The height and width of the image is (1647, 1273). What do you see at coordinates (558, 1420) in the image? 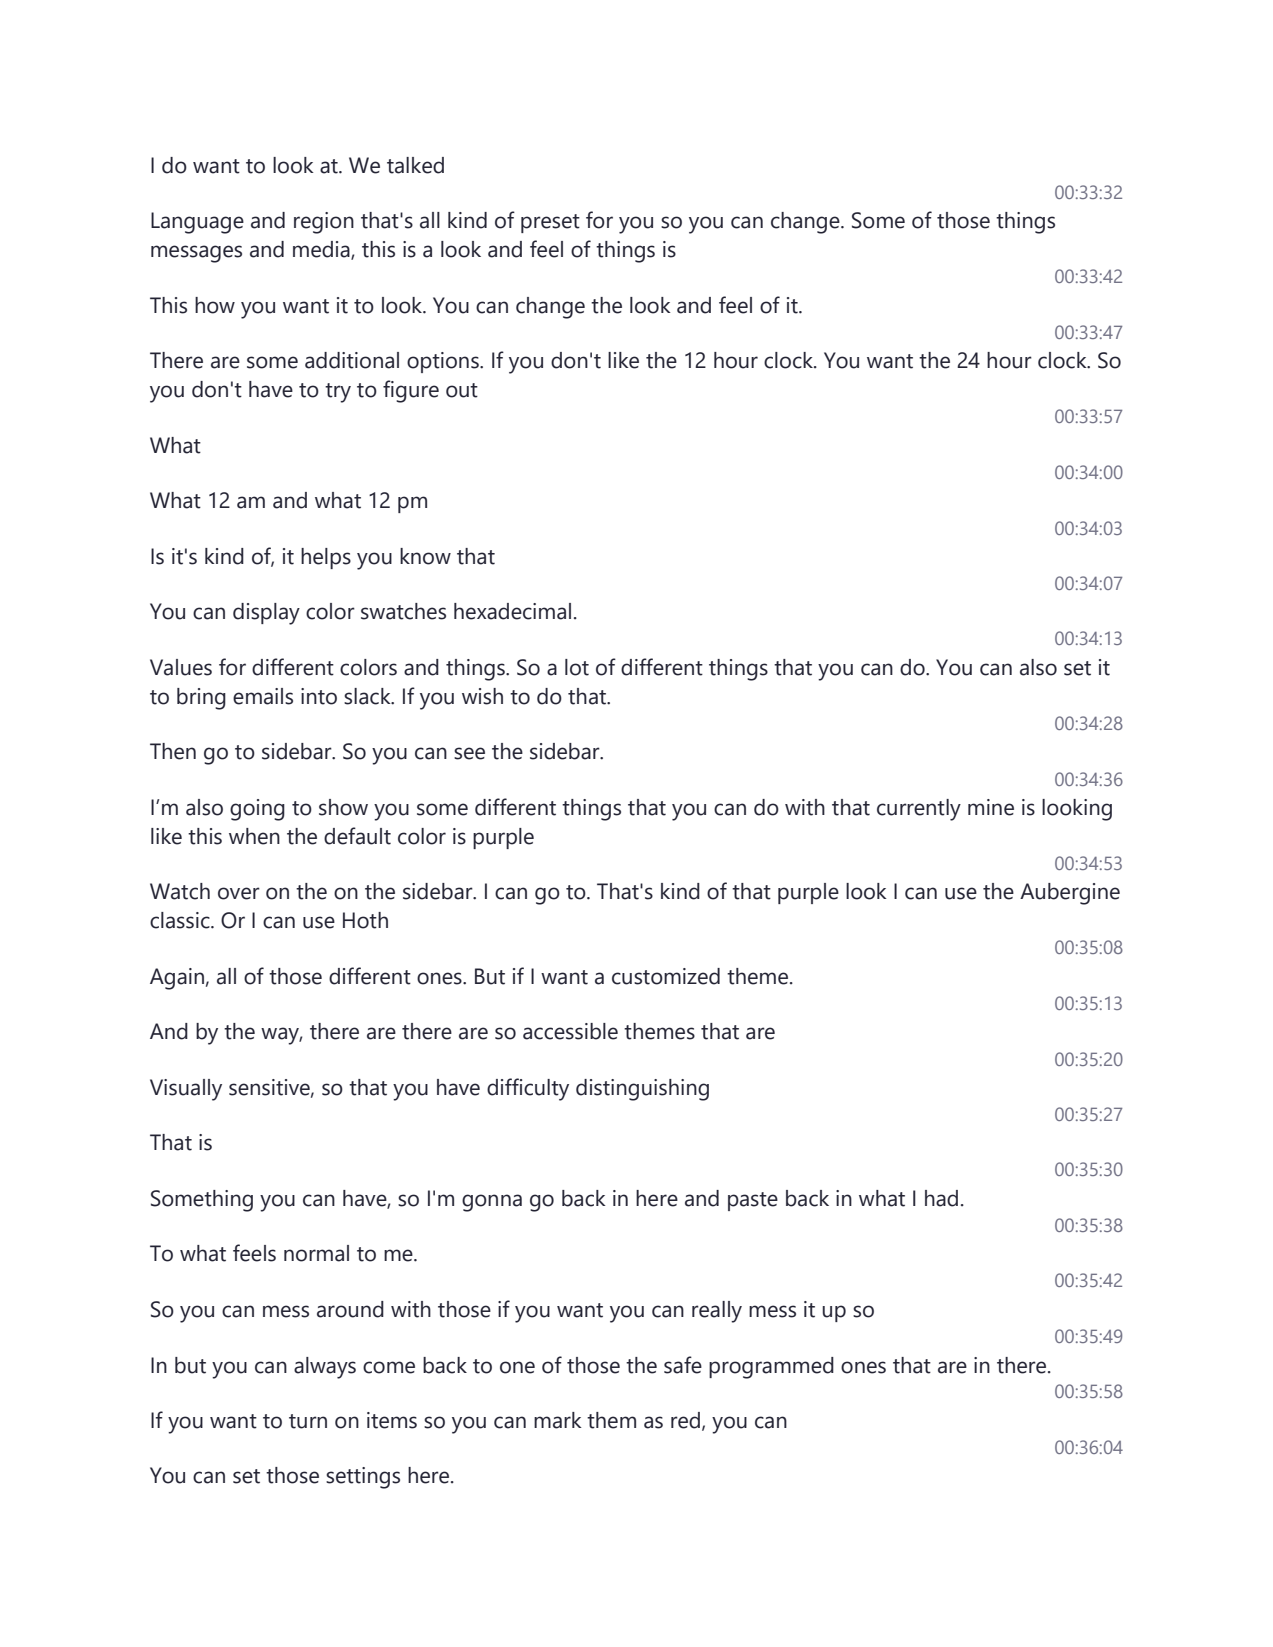
I see `mark` at bounding box center [558, 1420].
